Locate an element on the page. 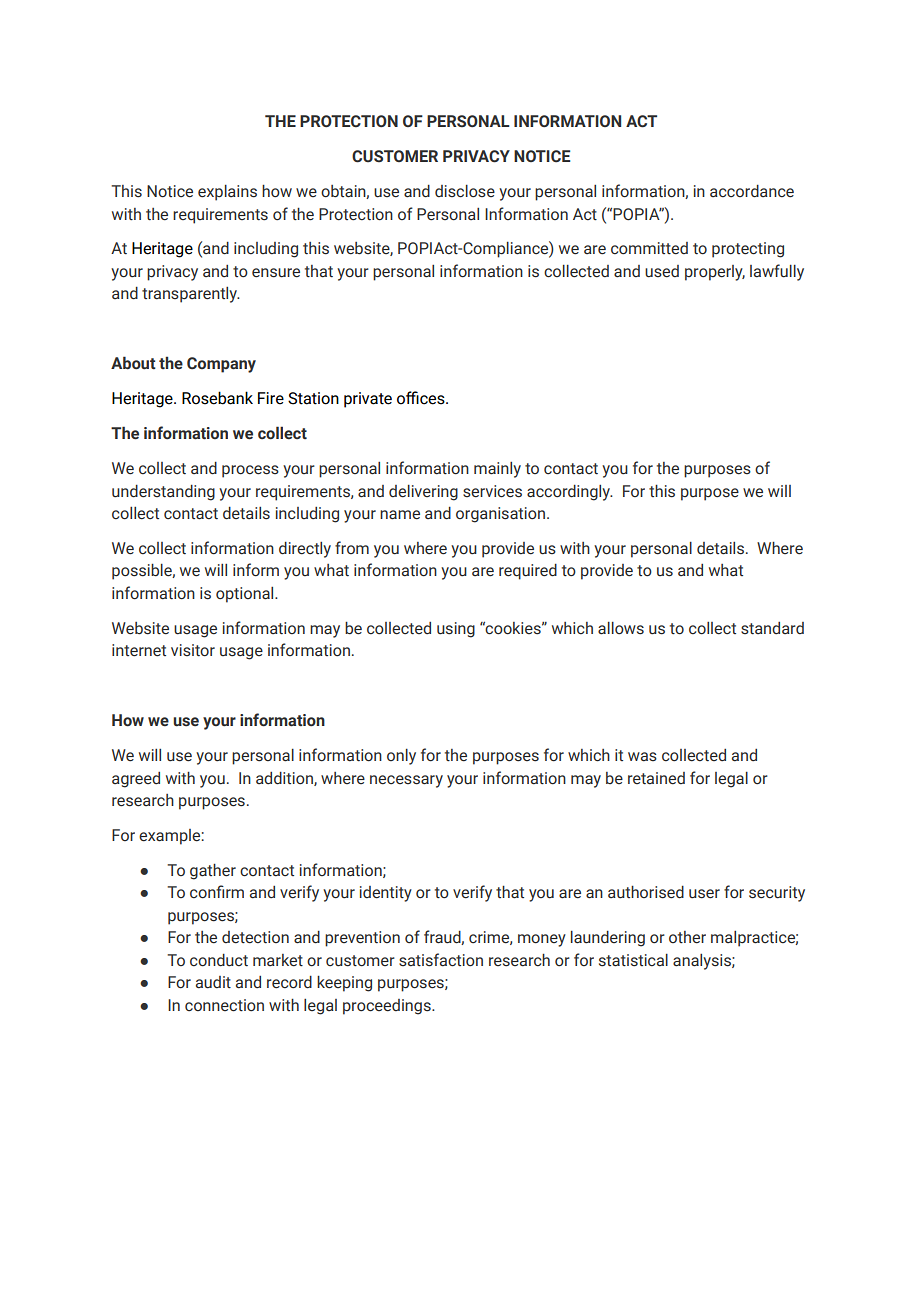 The height and width of the image is (1307, 924). properly is located at coordinates (715, 273).
